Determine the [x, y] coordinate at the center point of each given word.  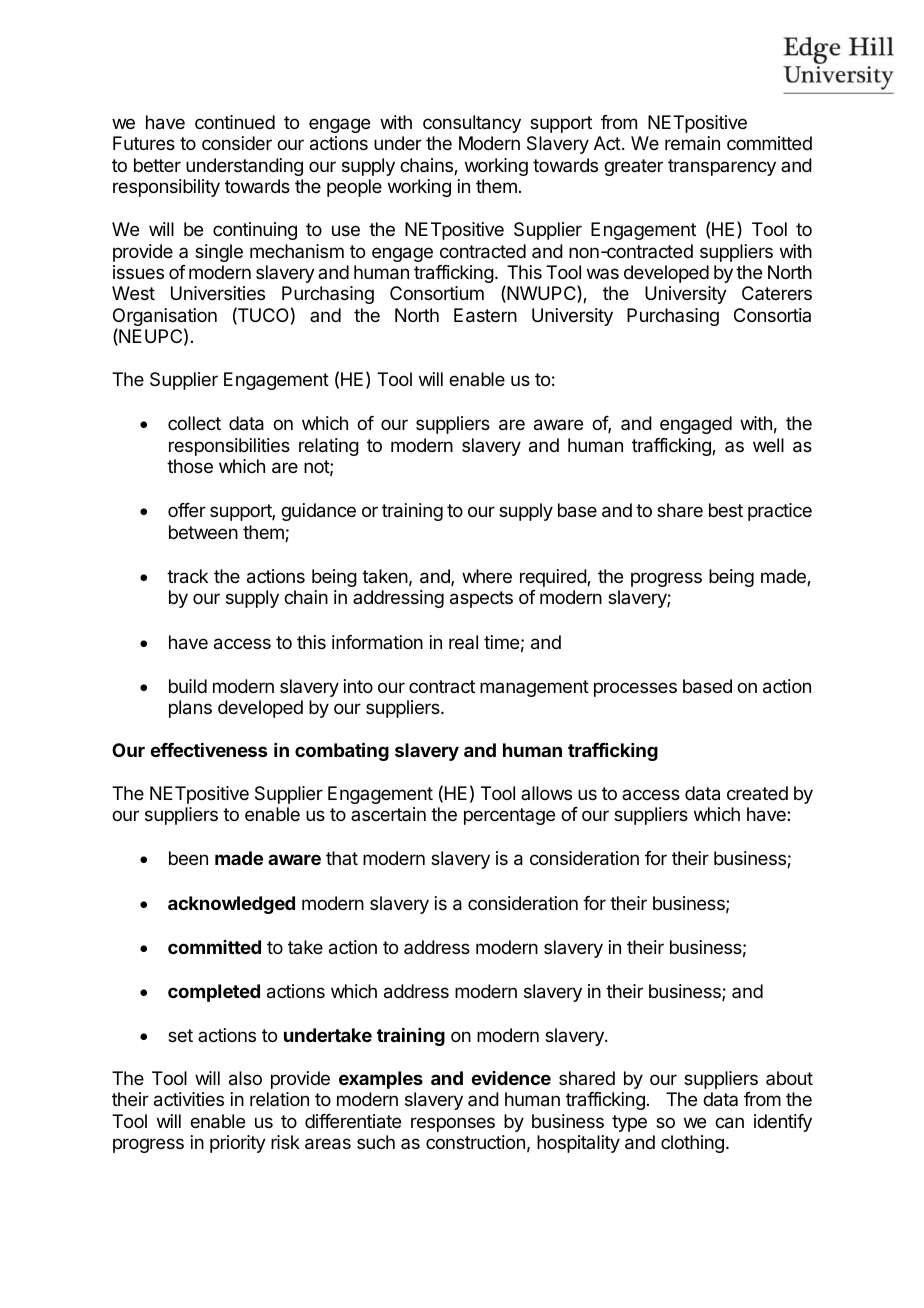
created [757, 793]
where [487, 576]
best [726, 510]
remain [692, 143]
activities [189, 1099]
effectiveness [208, 750]
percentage [509, 816]
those [190, 466]
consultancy [472, 124]
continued [235, 122]
